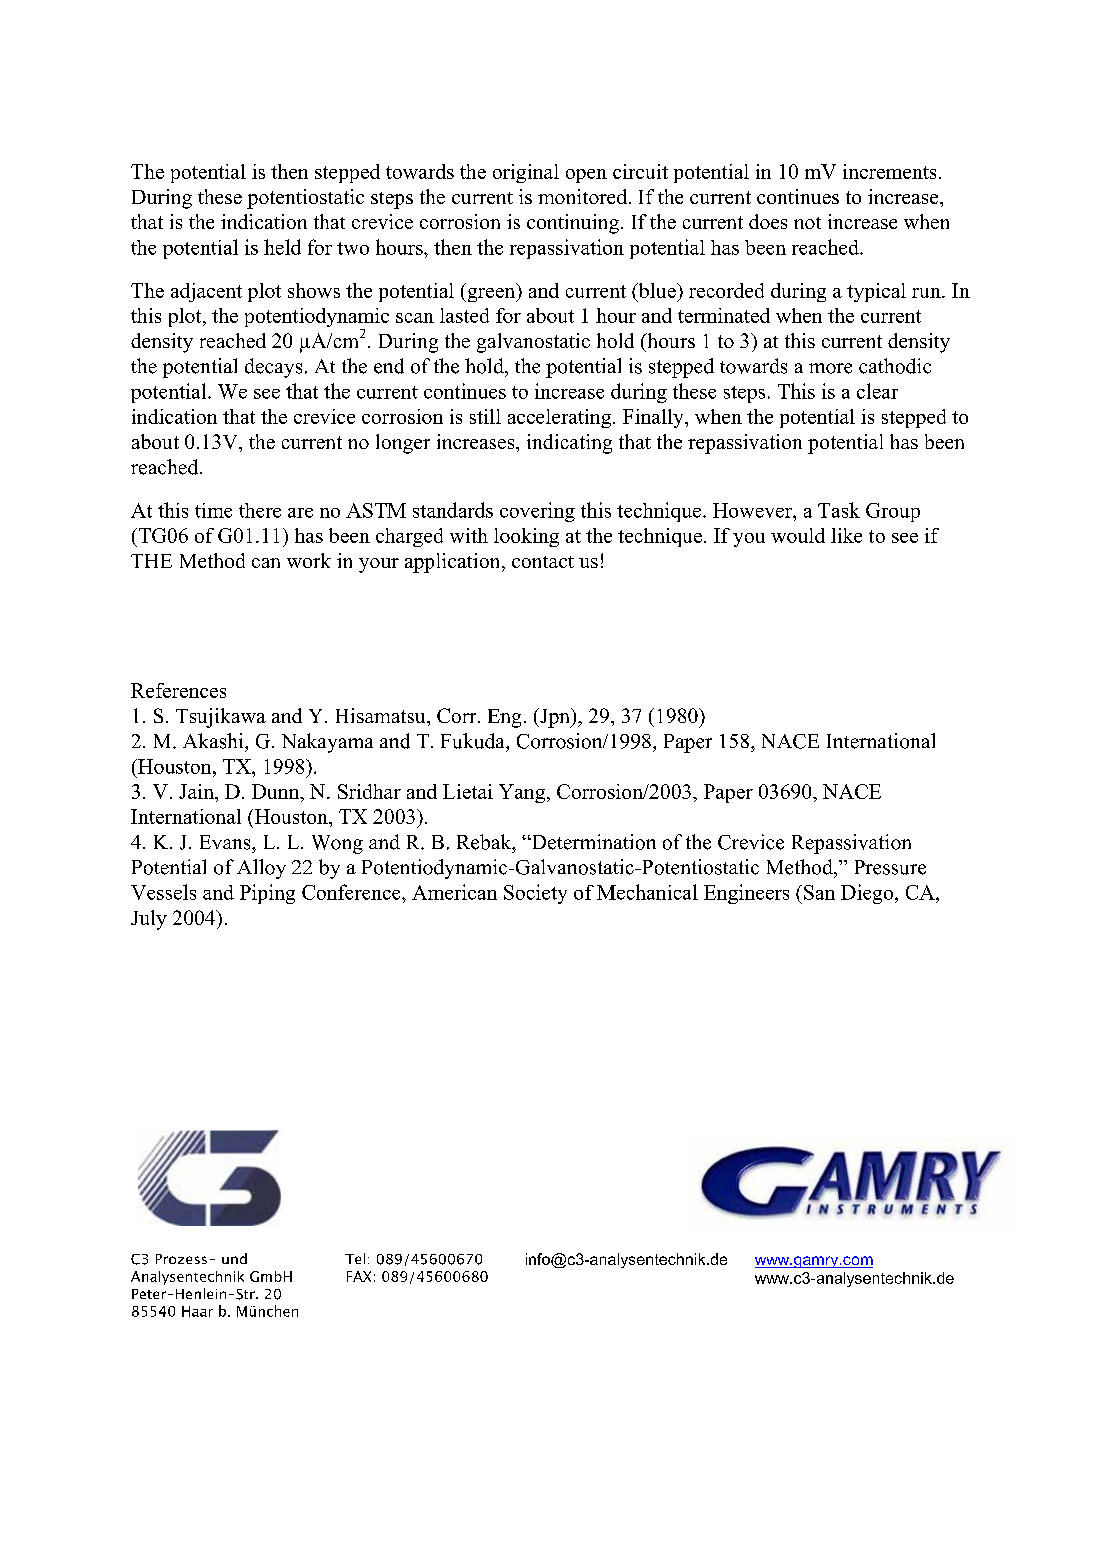 This screenshot has height=1566, width=1107. Describe the element at coordinates (819, 892) in the screenshot. I see `San` at that location.
